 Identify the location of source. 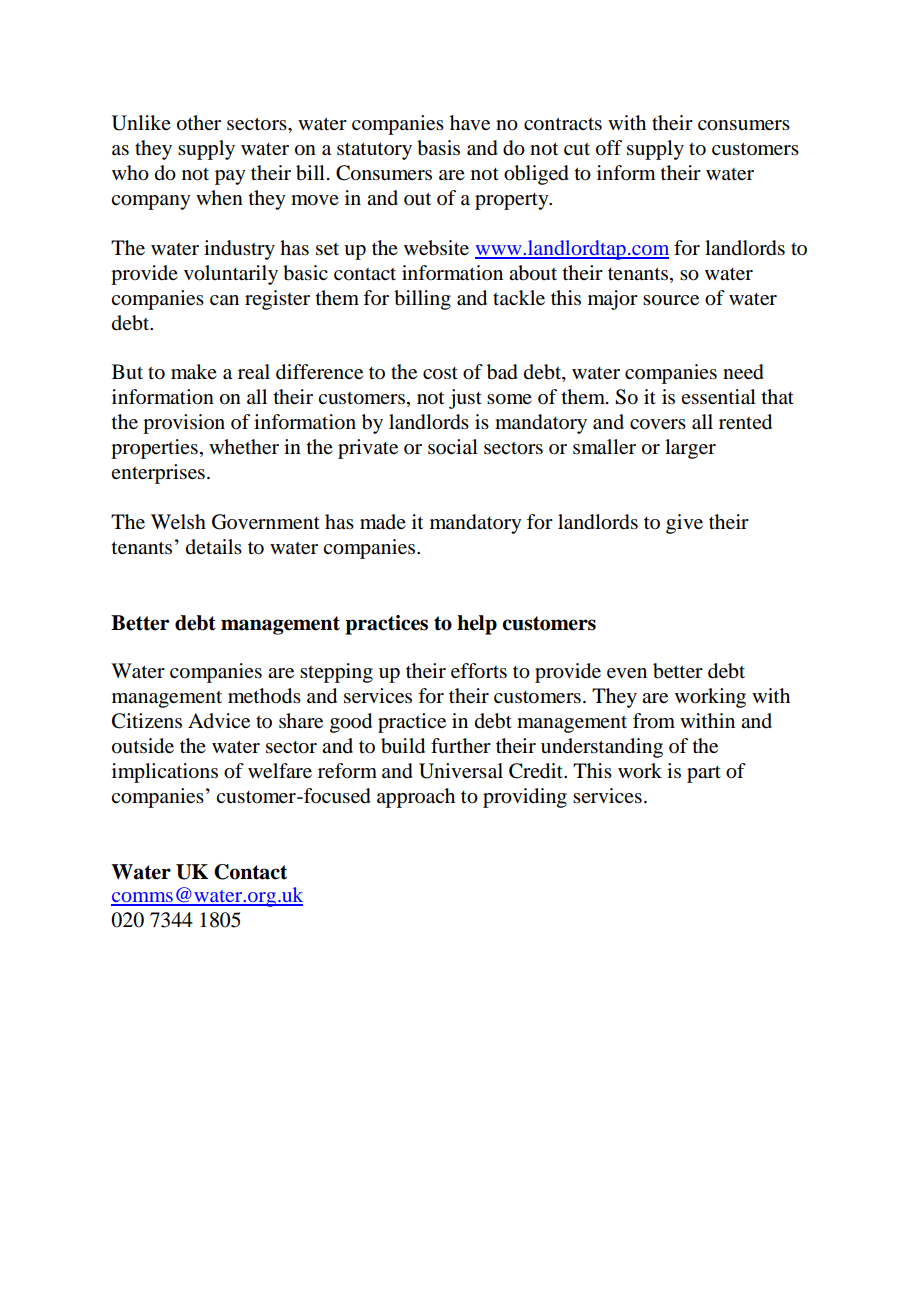
(671, 300).
